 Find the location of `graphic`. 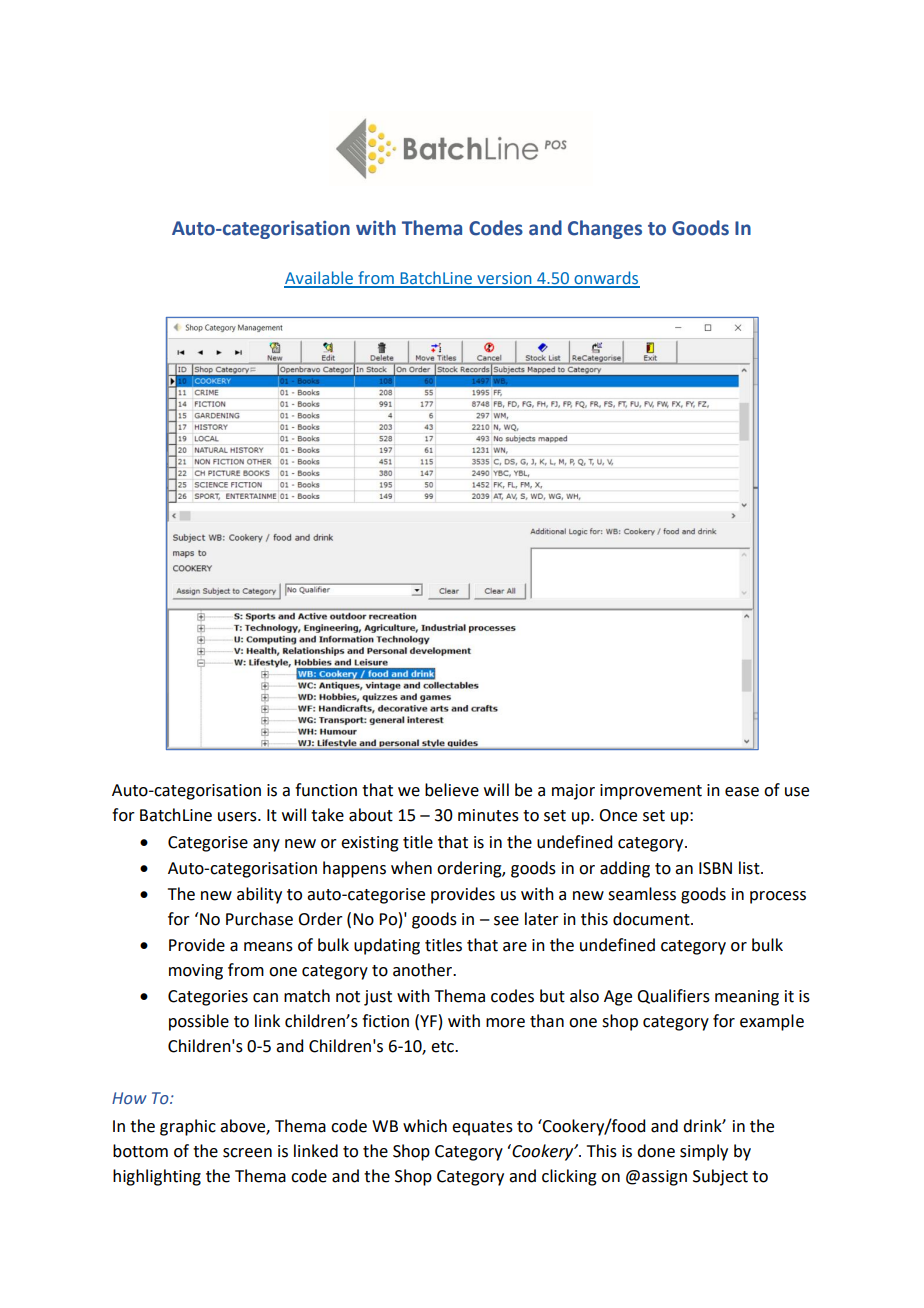

graphic is located at coordinates (188, 1127).
